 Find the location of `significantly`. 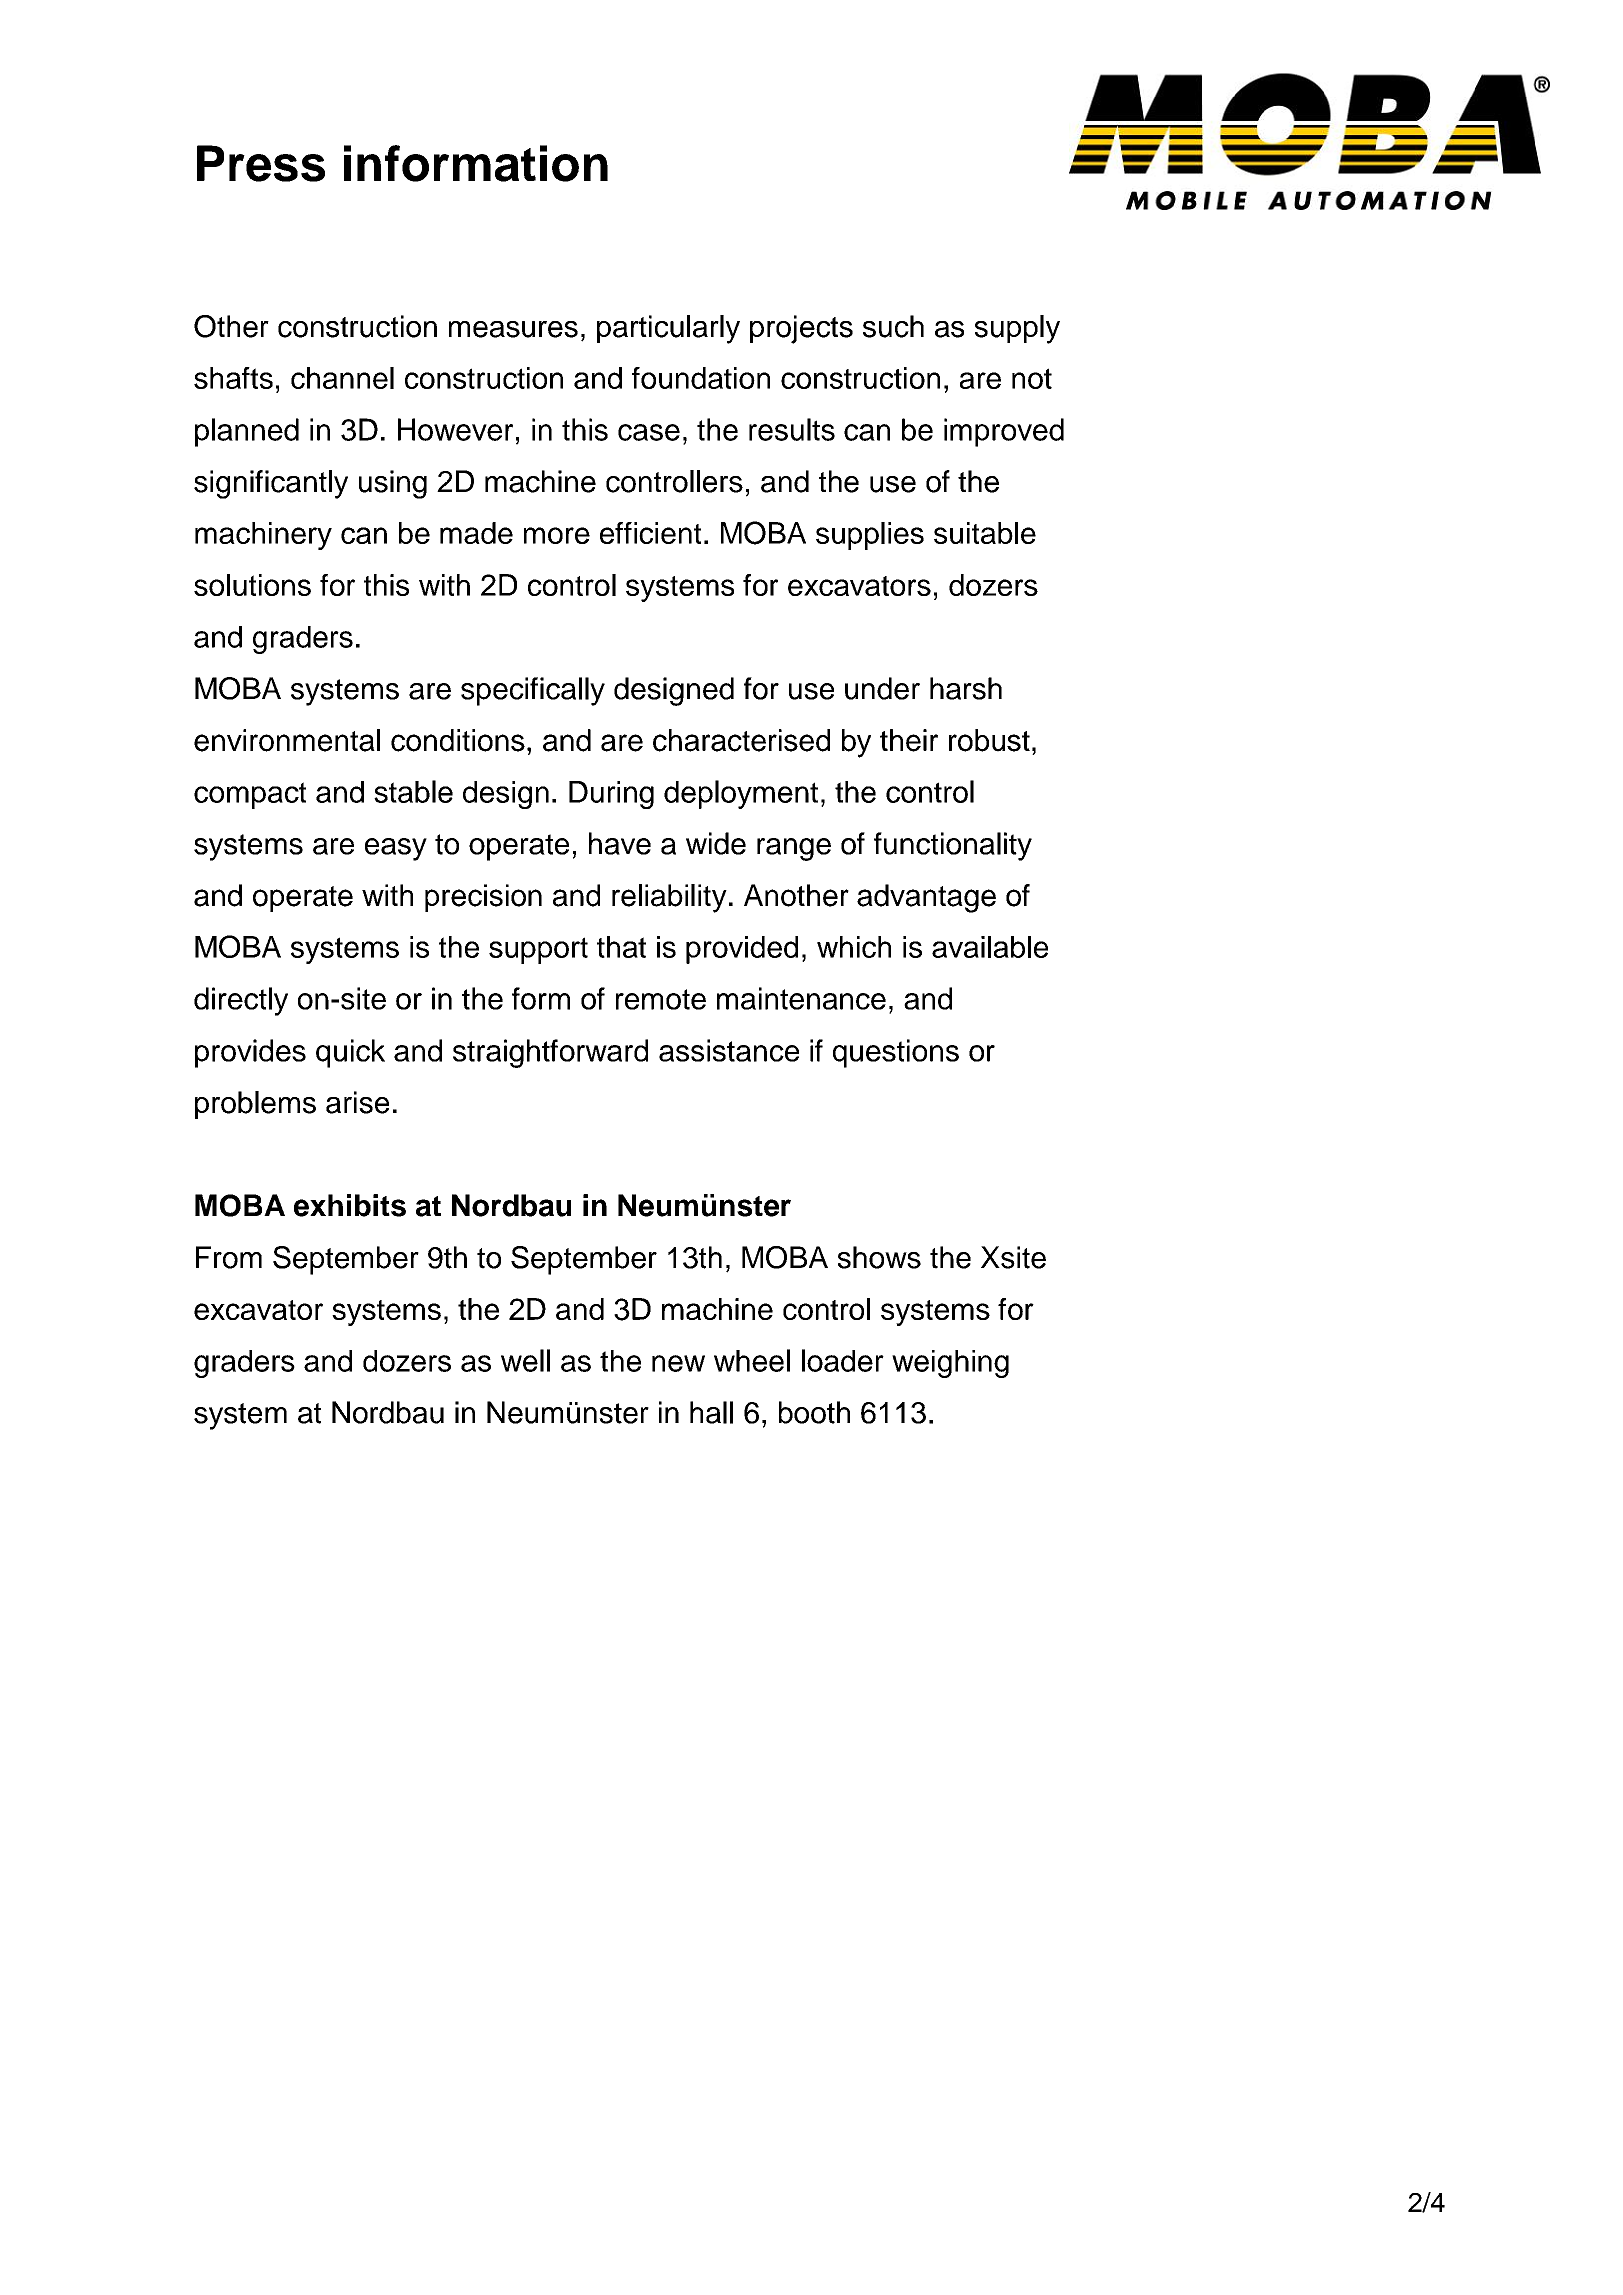

significantly is located at coordinates (271, 484).
